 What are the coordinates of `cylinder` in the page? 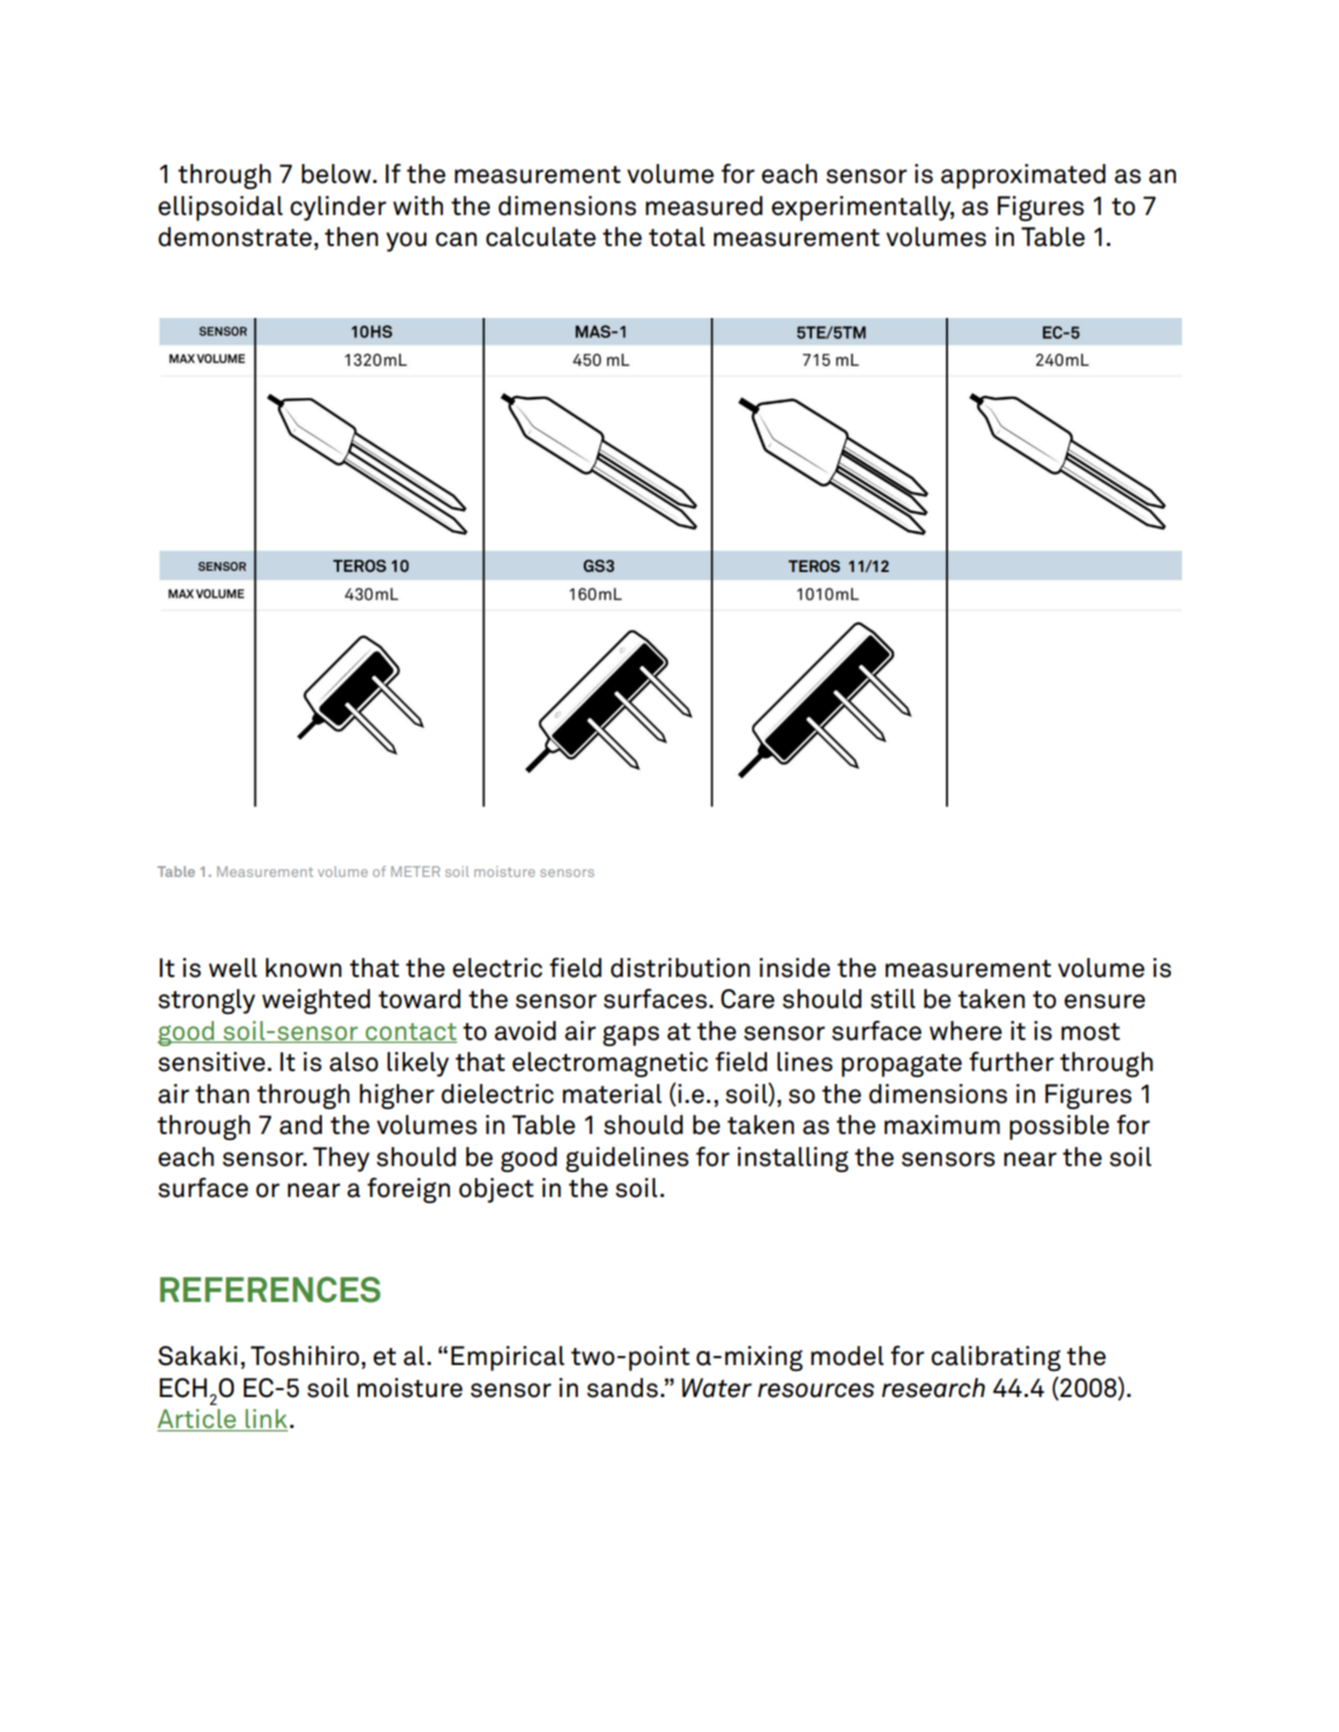 It's located at (338, 208).
